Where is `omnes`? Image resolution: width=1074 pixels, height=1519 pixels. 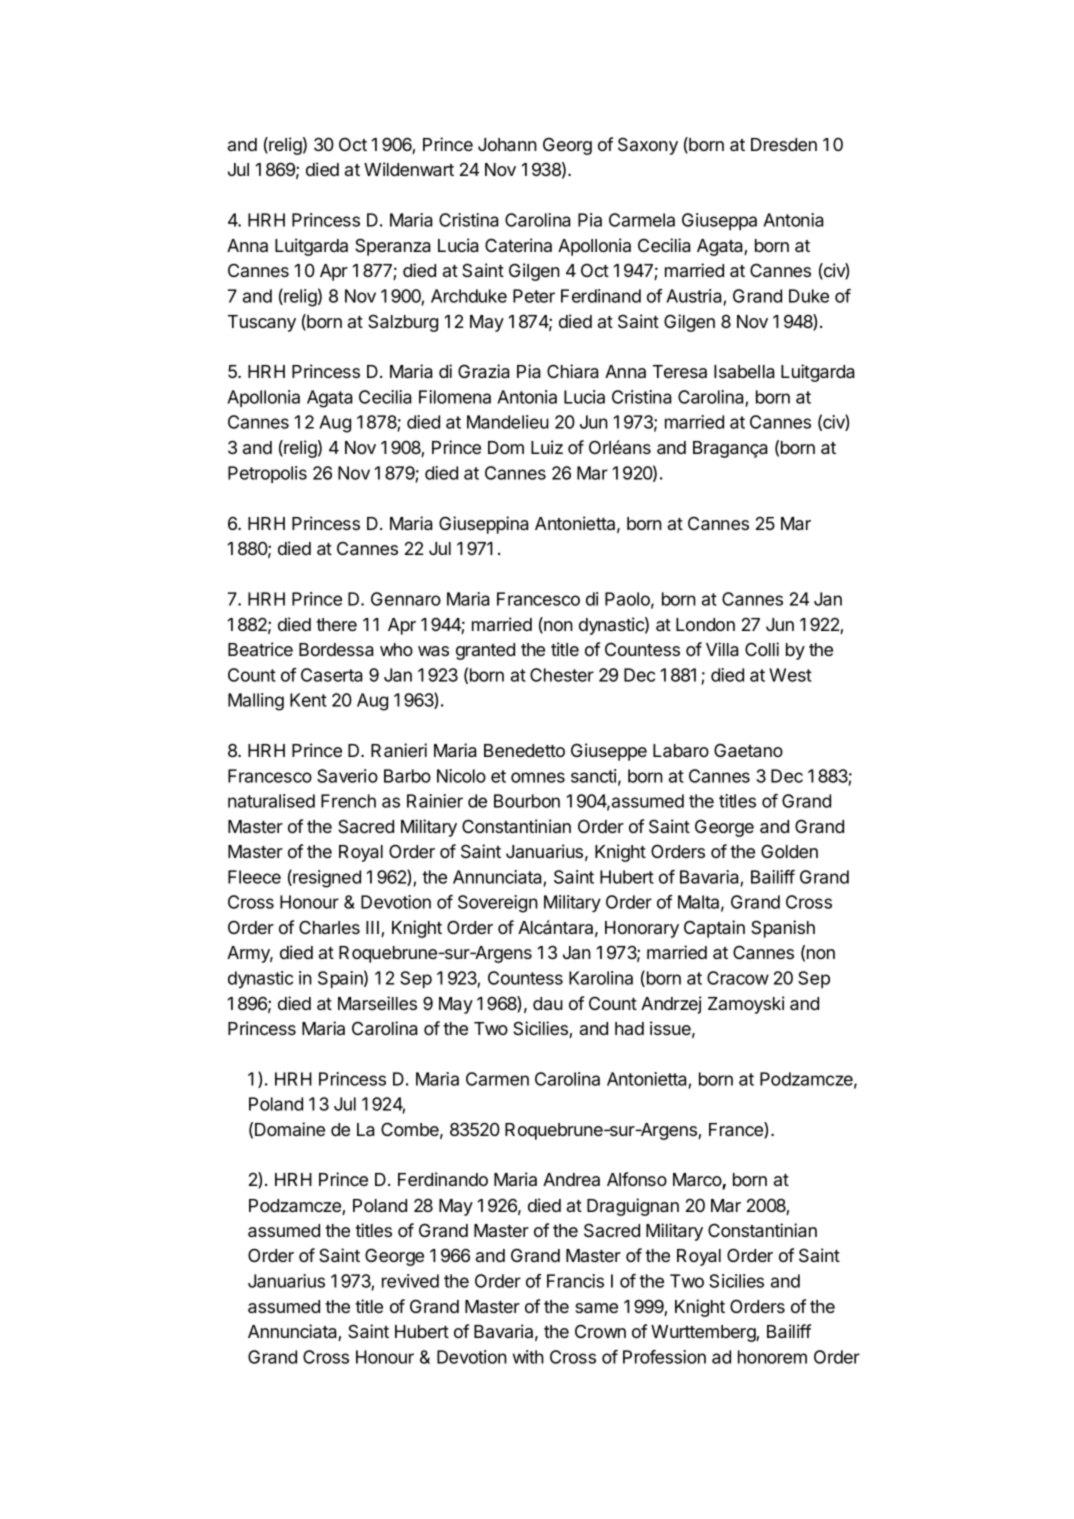 omnes is located at coordinates (538, 777).
